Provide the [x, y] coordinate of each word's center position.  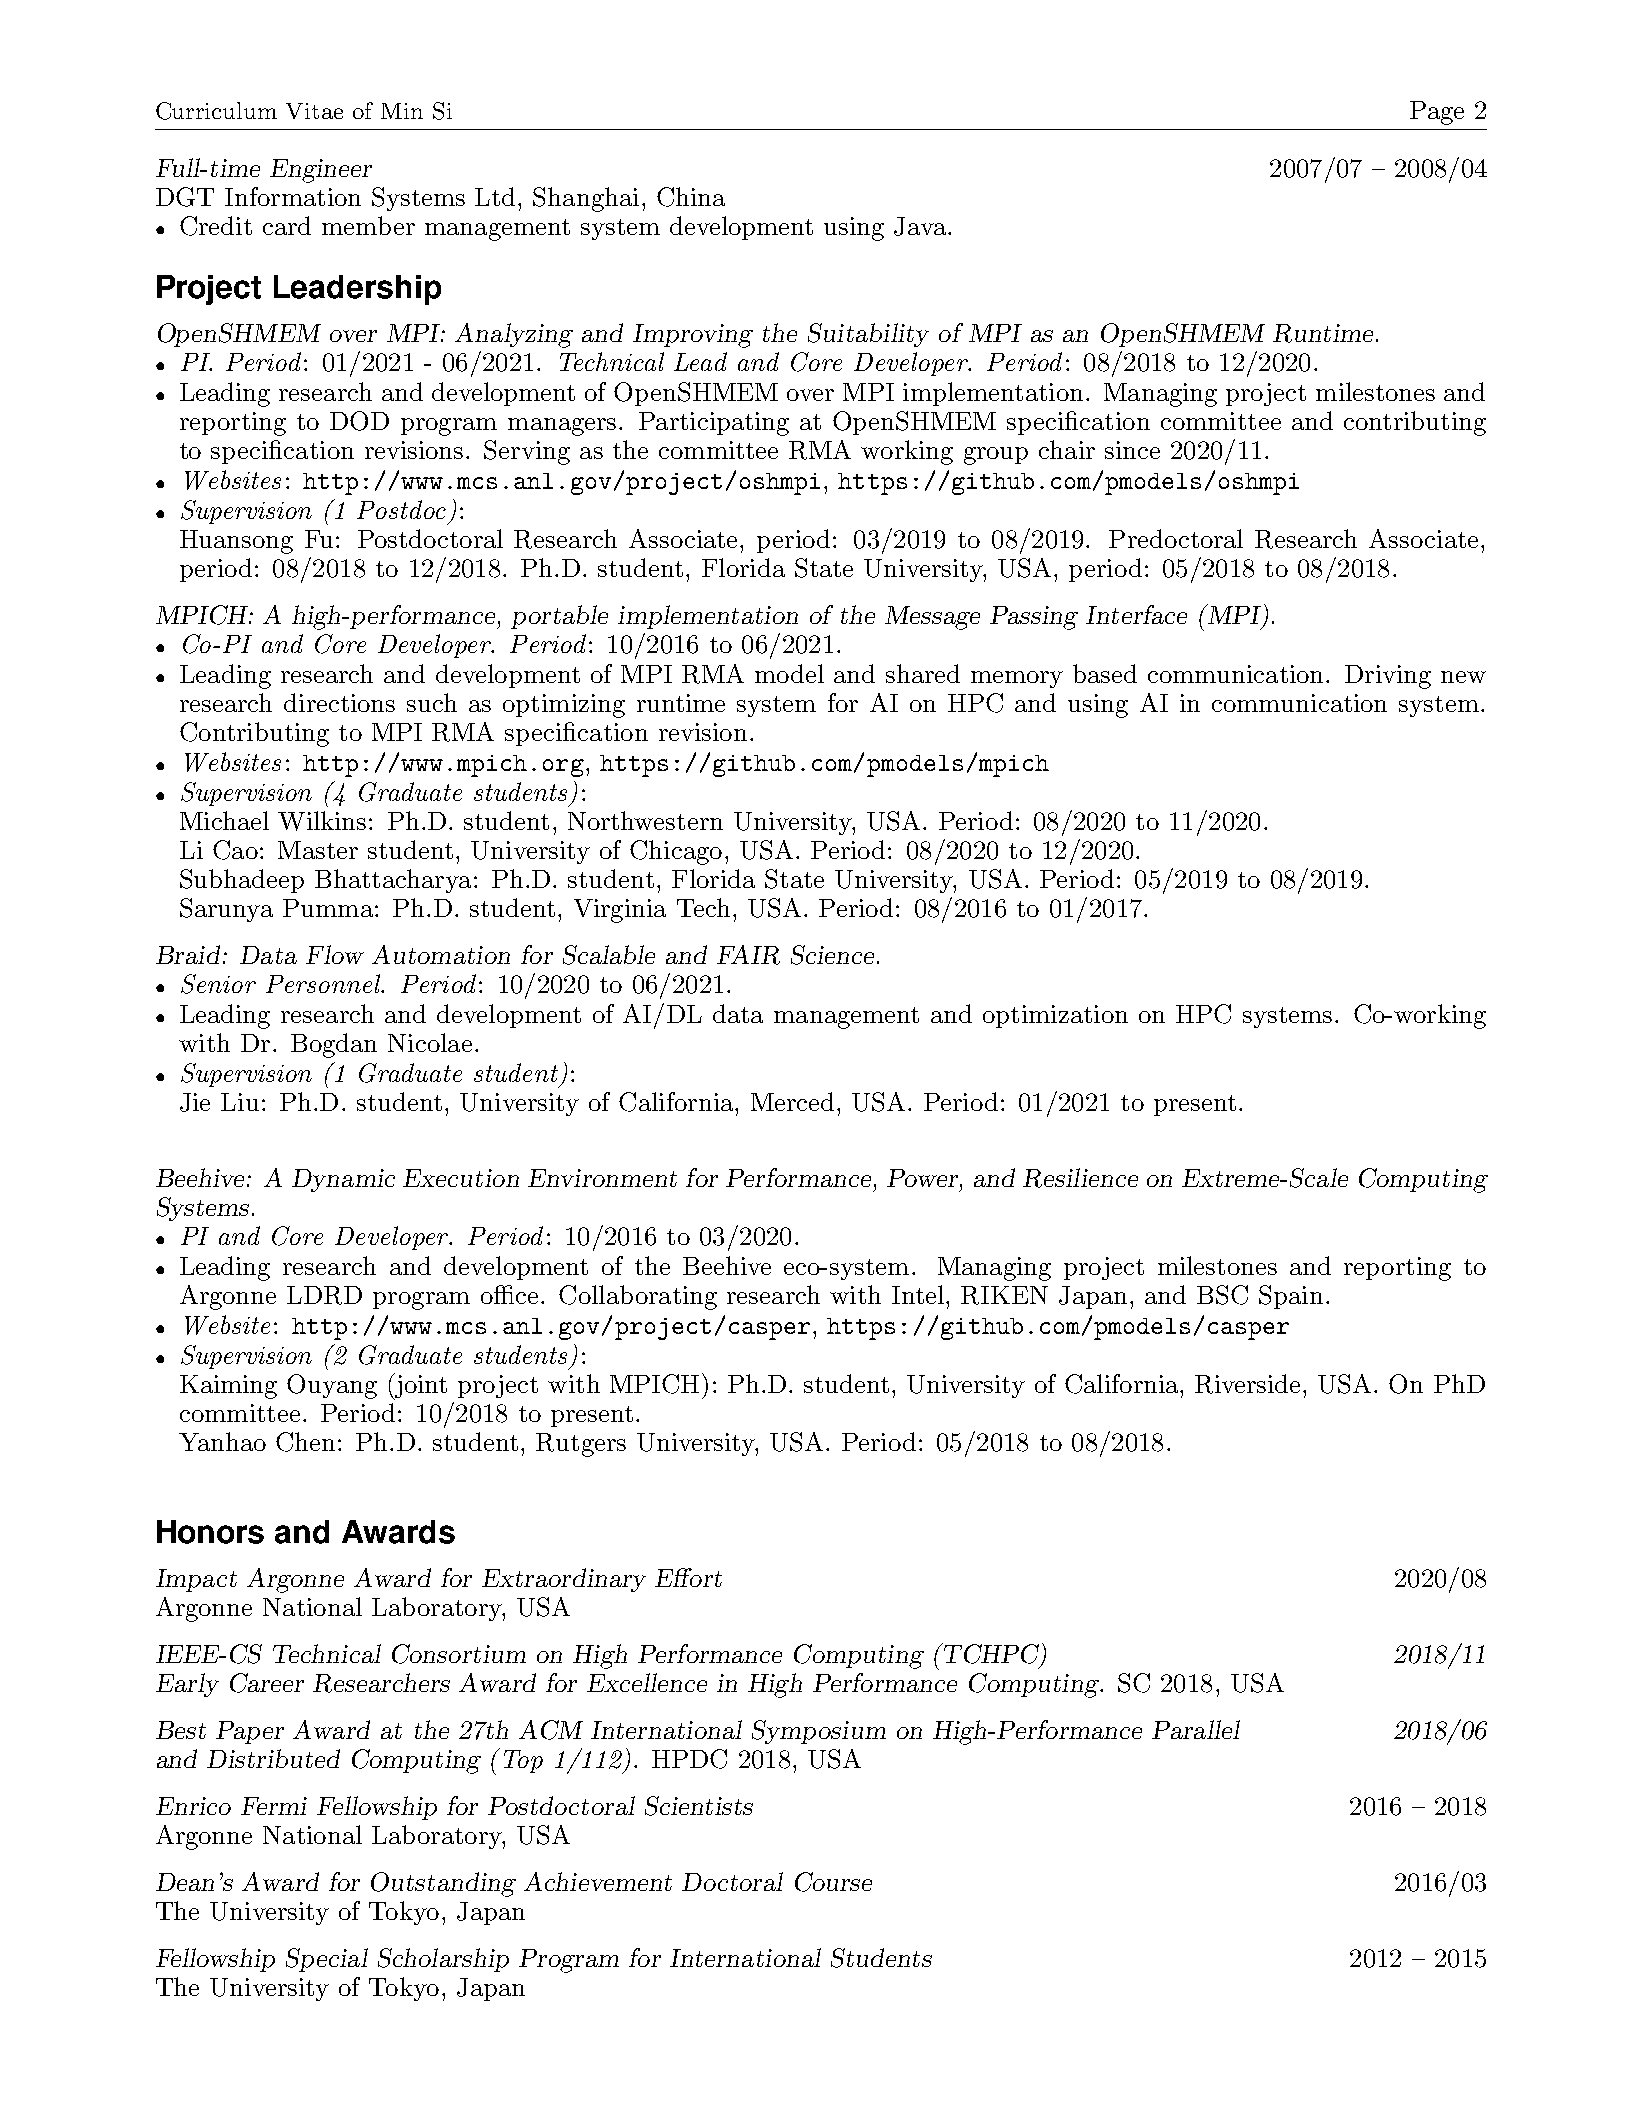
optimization [1055, 1016]
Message [932, 618]
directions [339, 702]
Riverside [1249, 1384]
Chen [305, 1442]
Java [921, 226]
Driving [1388, 677]
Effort [688, 1577]
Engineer [321, 171]
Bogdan [334, 1045]
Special [327, 1960]
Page [1437, 113]
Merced [792, 1101]
